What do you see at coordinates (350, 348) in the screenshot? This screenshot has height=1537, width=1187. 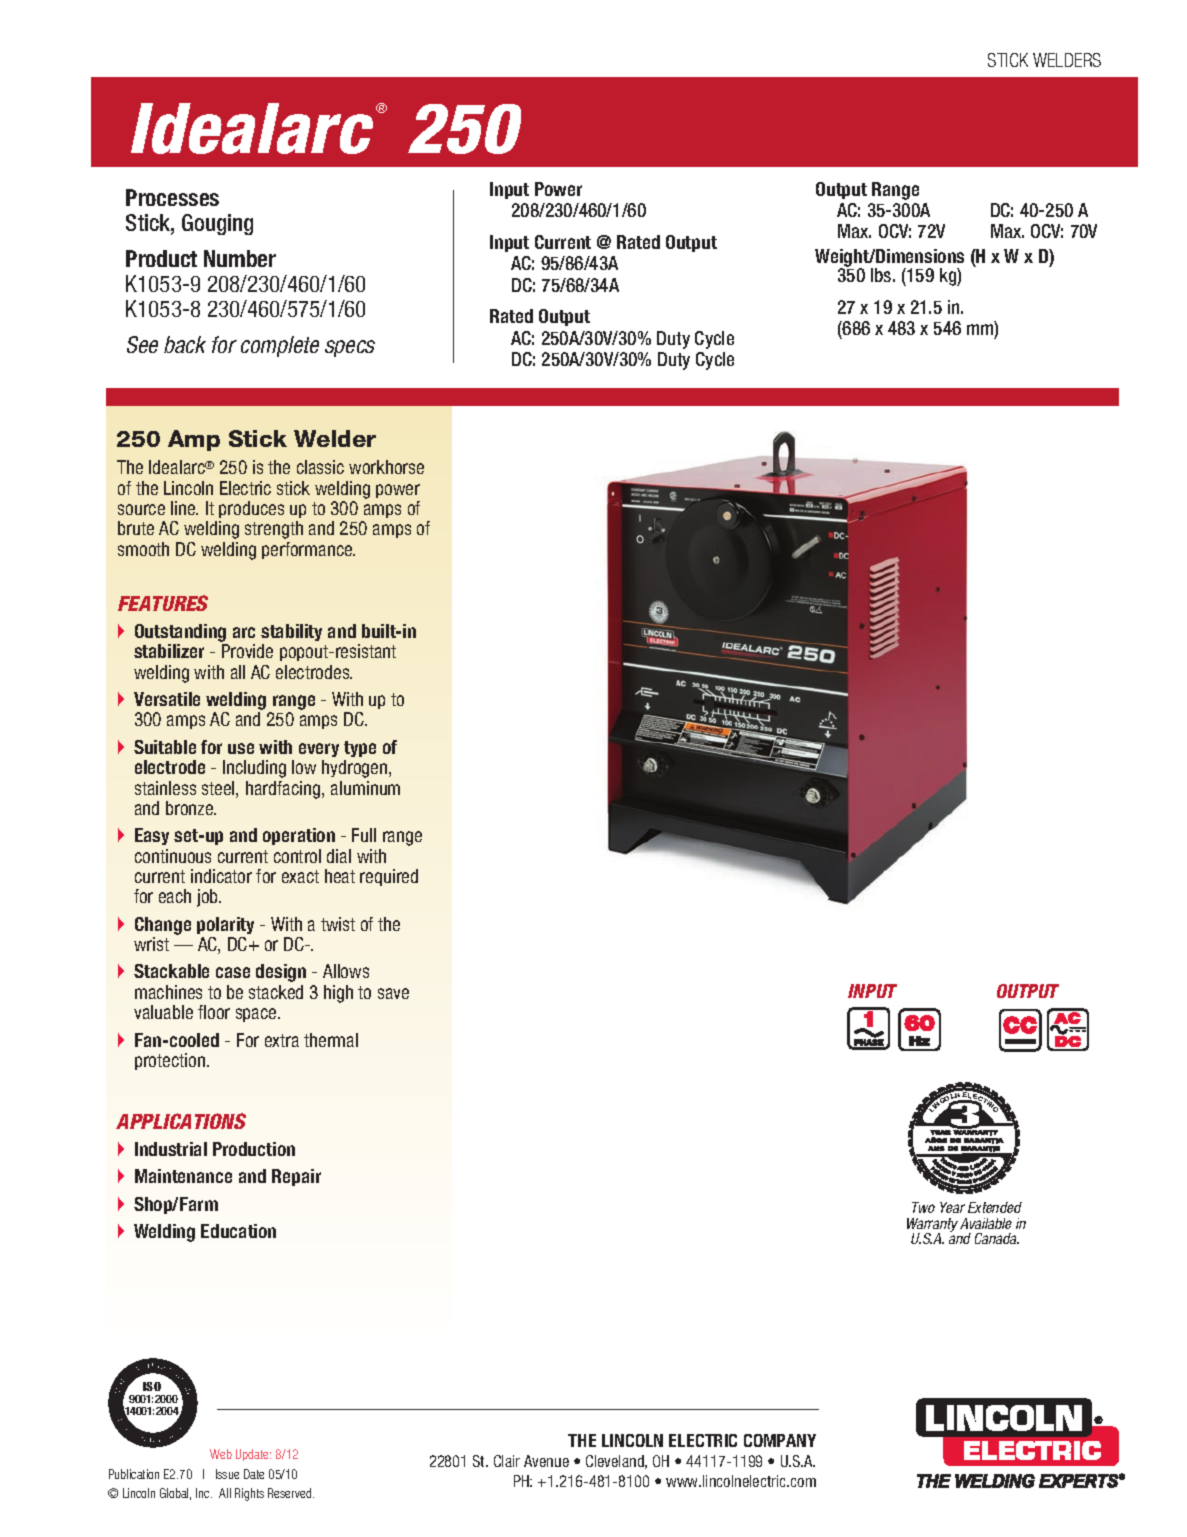 I see `specs` at bounding box center [350, 348].
